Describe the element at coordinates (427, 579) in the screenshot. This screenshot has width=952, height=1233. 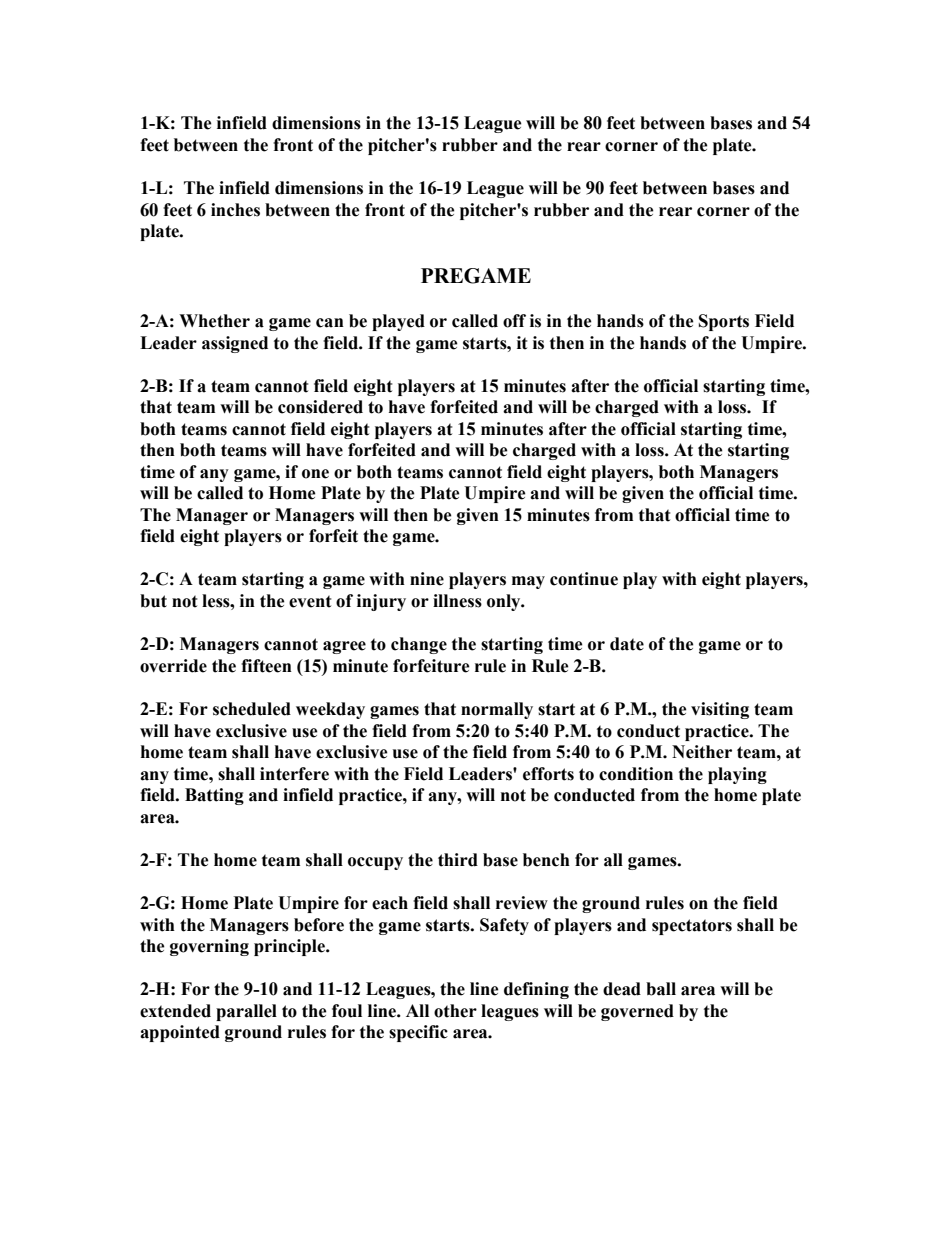
I see `nine` at that location.
